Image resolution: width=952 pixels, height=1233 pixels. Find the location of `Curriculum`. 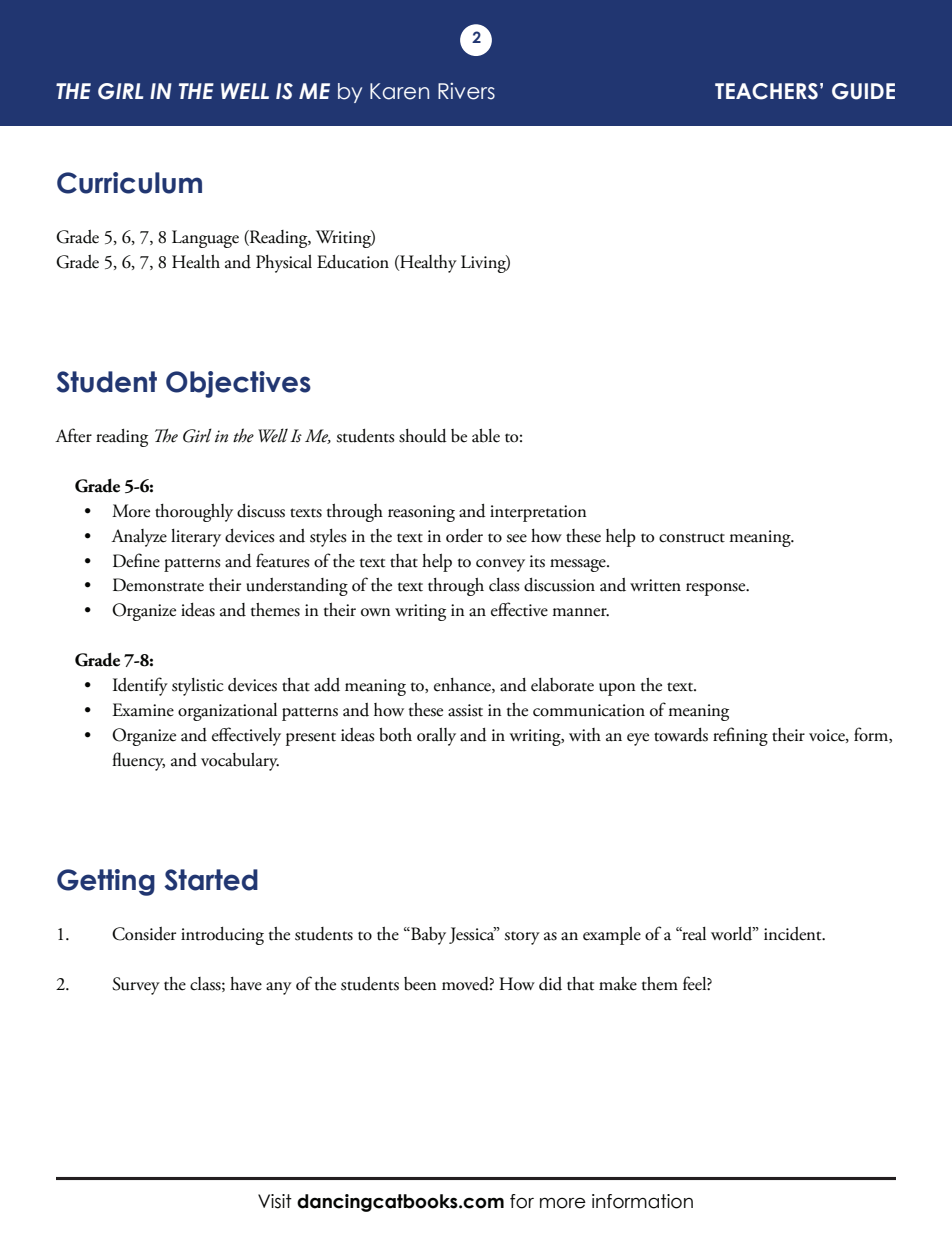

Curriculum is located at coordinates (129, 183).
